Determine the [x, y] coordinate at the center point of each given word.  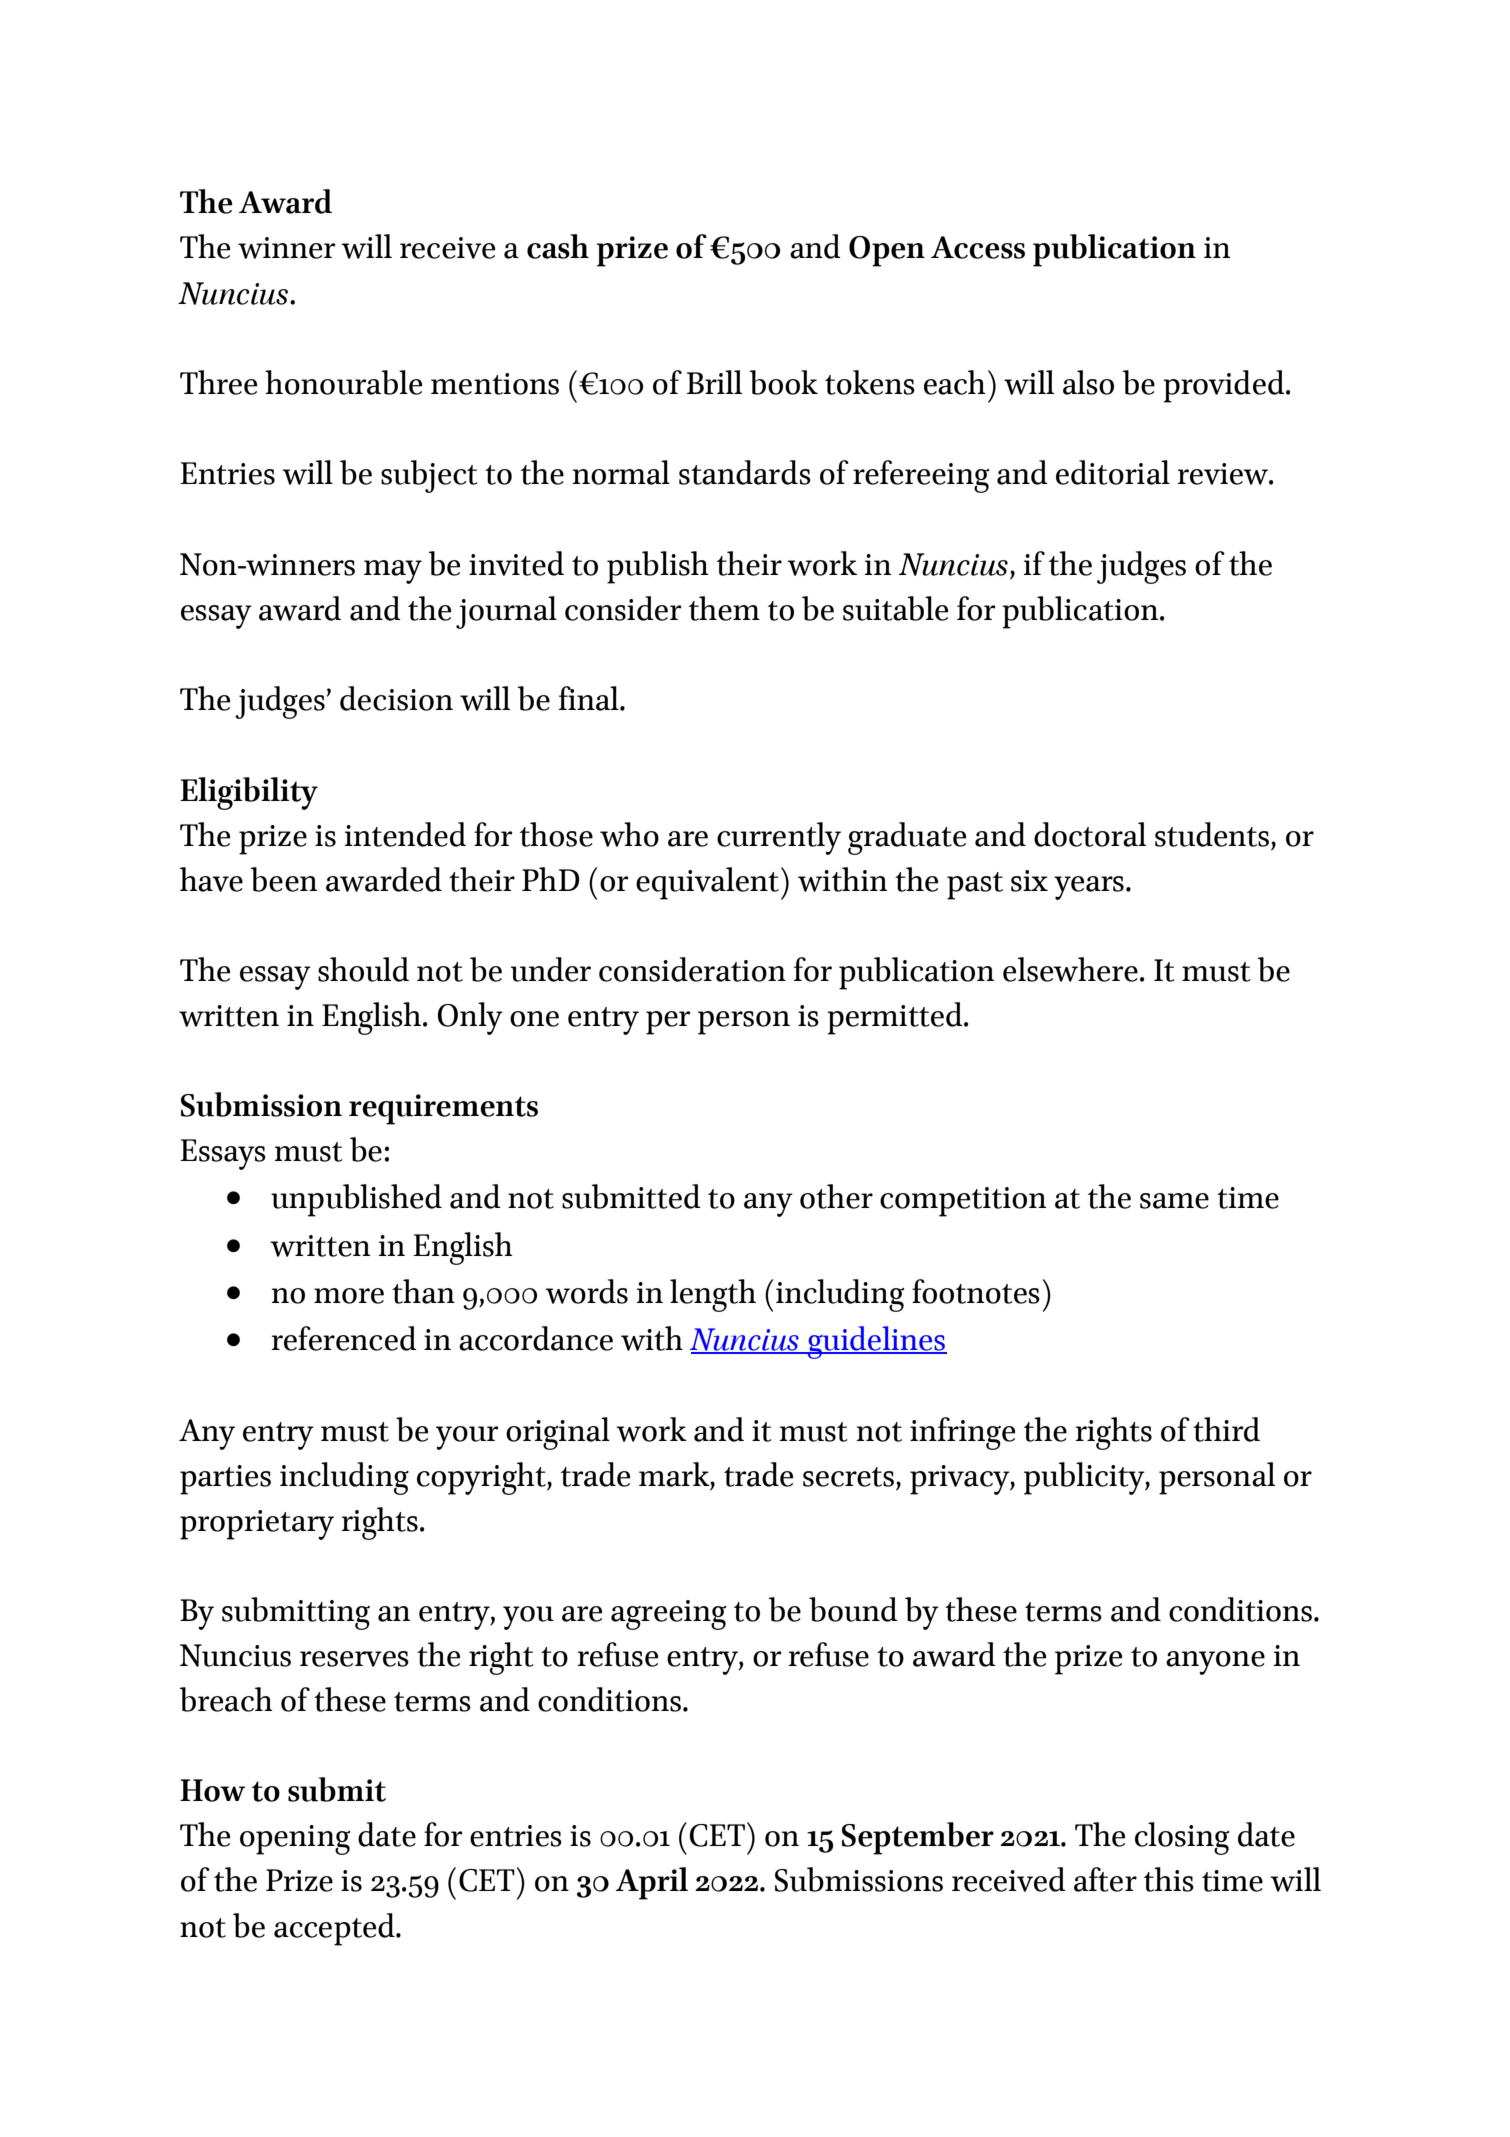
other [836, 1196]
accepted [335, 1929]
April [651, 1883]
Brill [714, 382]
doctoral [1090, 834]
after [1105, 1879]
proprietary [257, 1525]
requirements [443, 1109]
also [1088, 382]
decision [396, 698]
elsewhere [1070, 969]
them [724, 608]
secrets [848, 1477]
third [1226, 1429]
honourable [343, 382]
